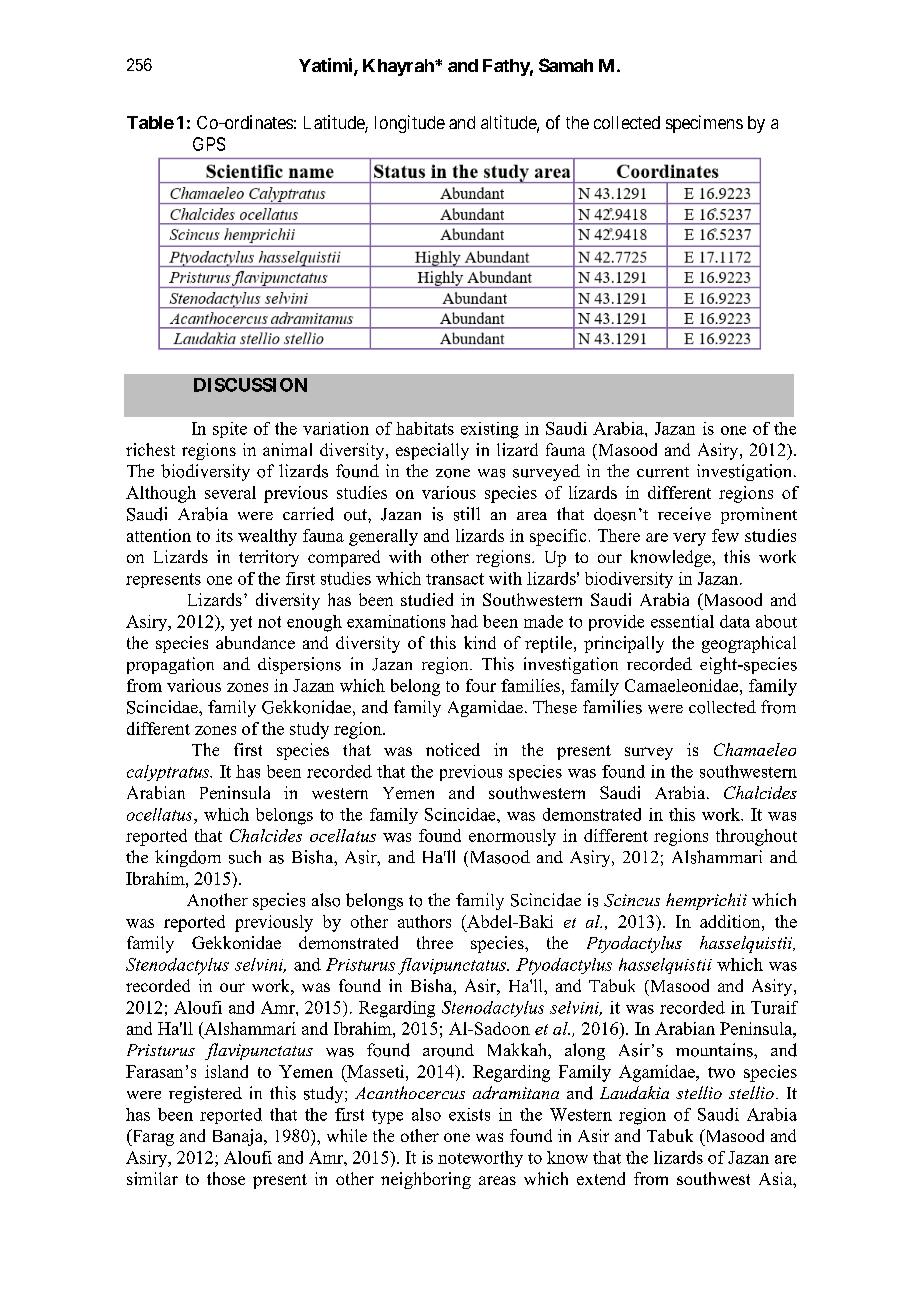  What do you see at coordinates (226, 1178) in the image?
I see `those` at bounding box center [226, 1178].
